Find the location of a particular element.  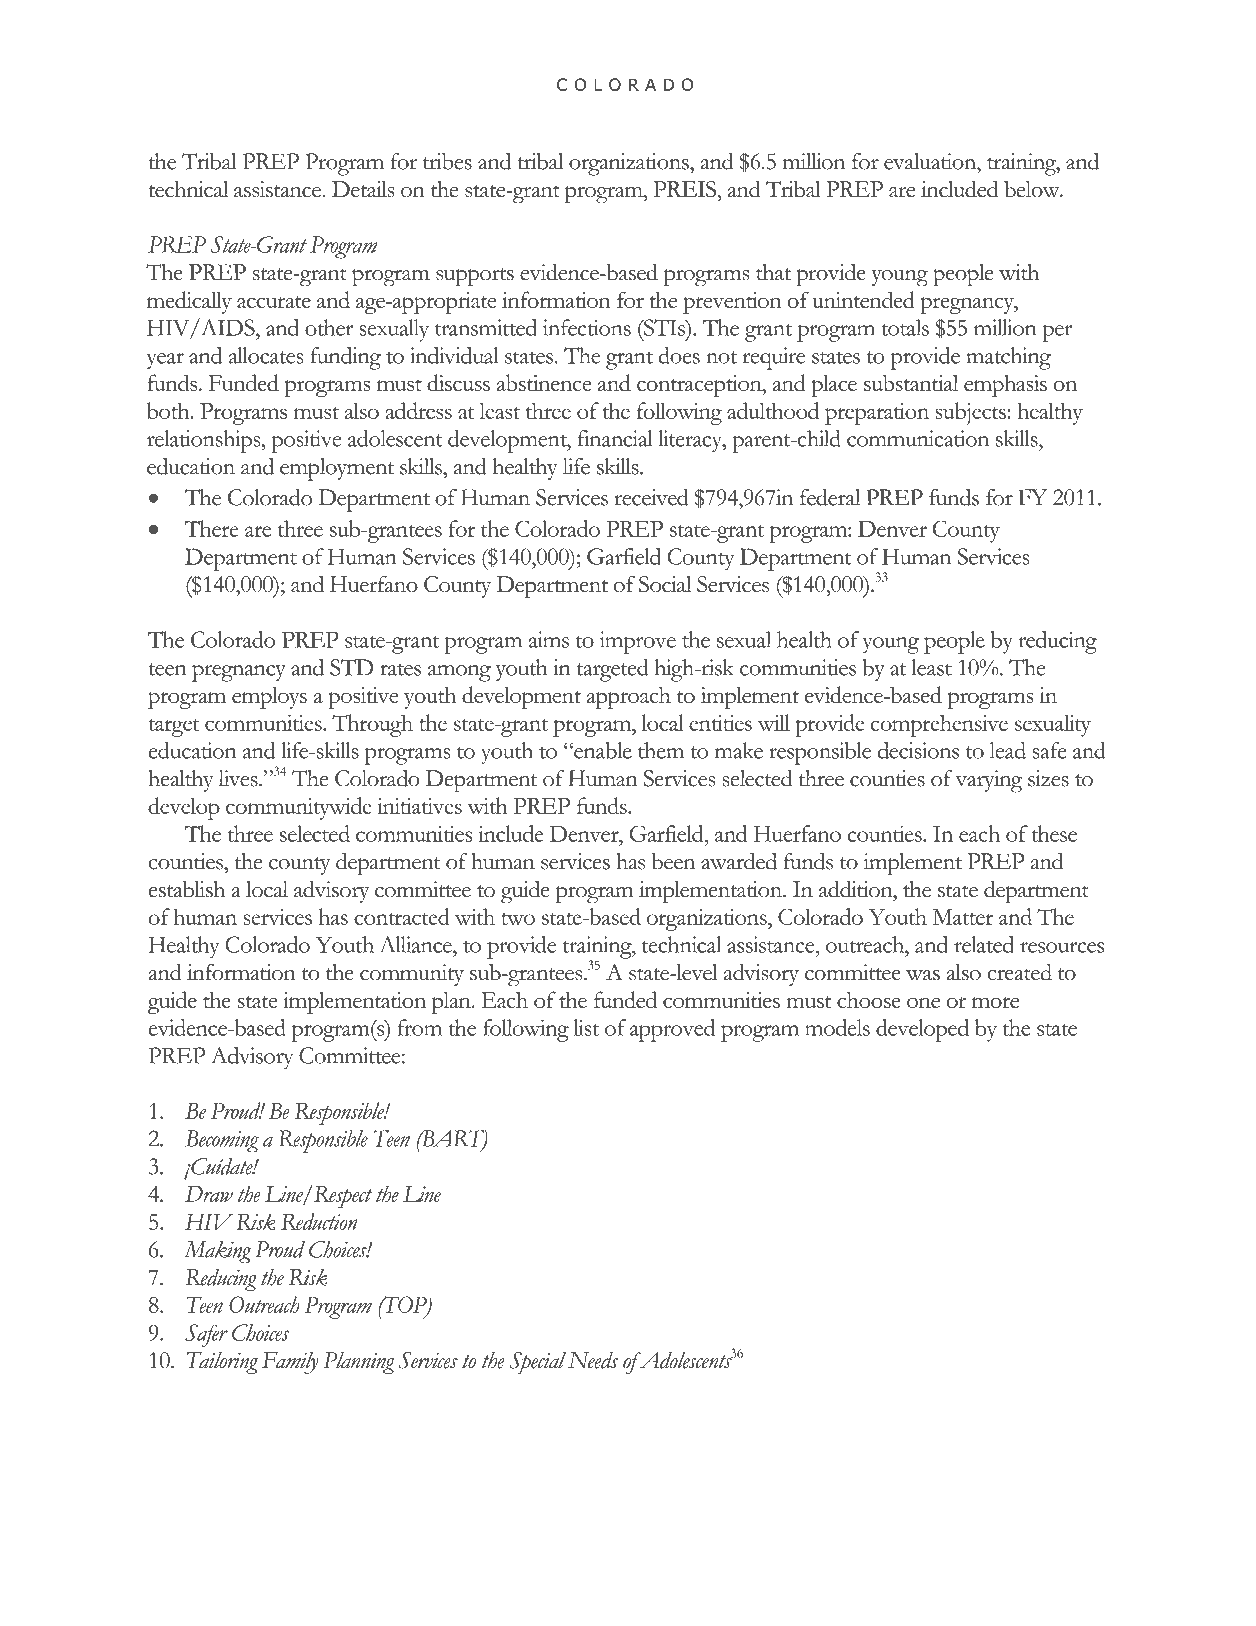

decisions is located at coordinates (918, 750).
